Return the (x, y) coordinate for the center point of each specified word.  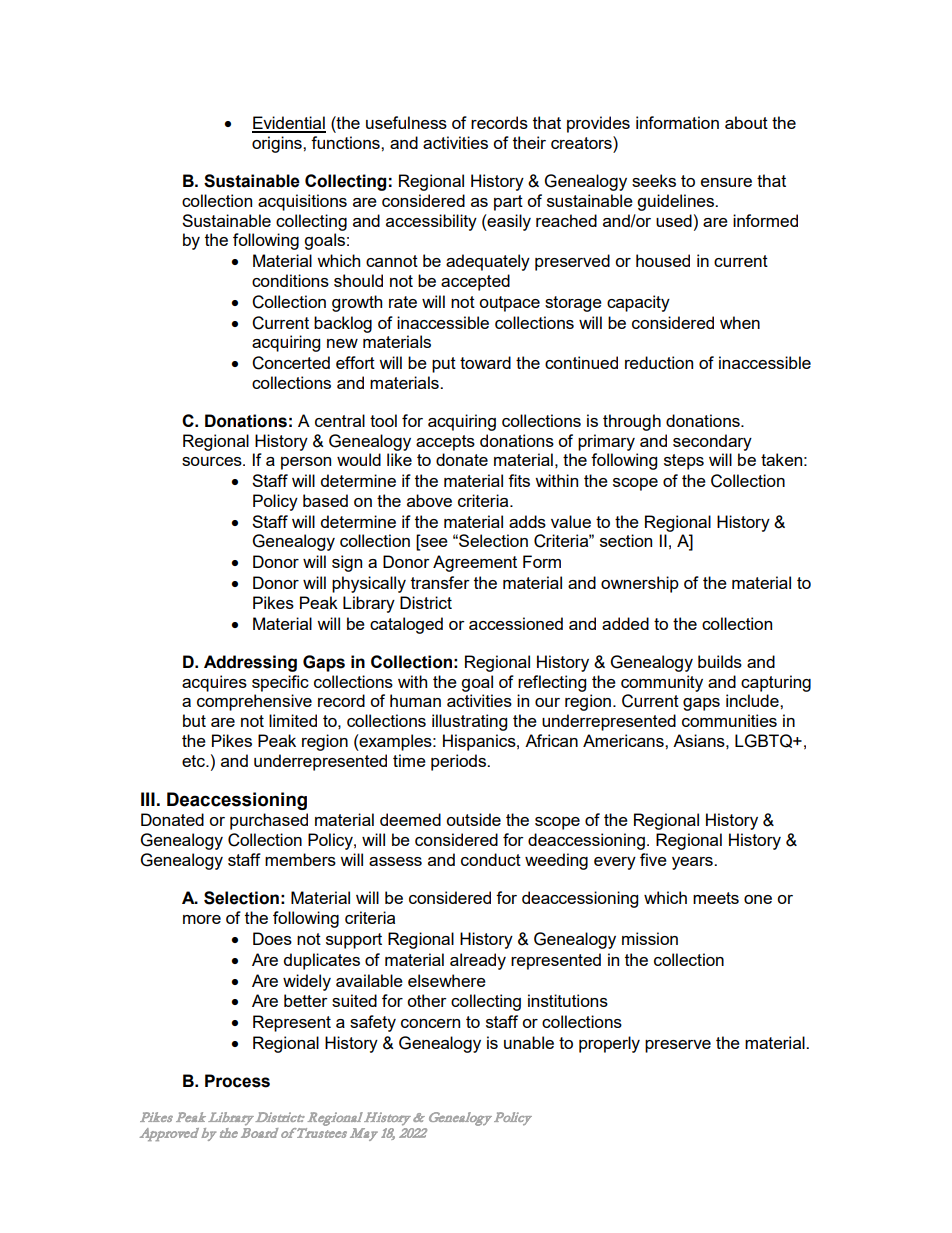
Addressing (250, 663)
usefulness (406, 122)
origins (278, 144)
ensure (726, 182)
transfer (440, 582)
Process (237, 1081)
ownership (640, 584)
